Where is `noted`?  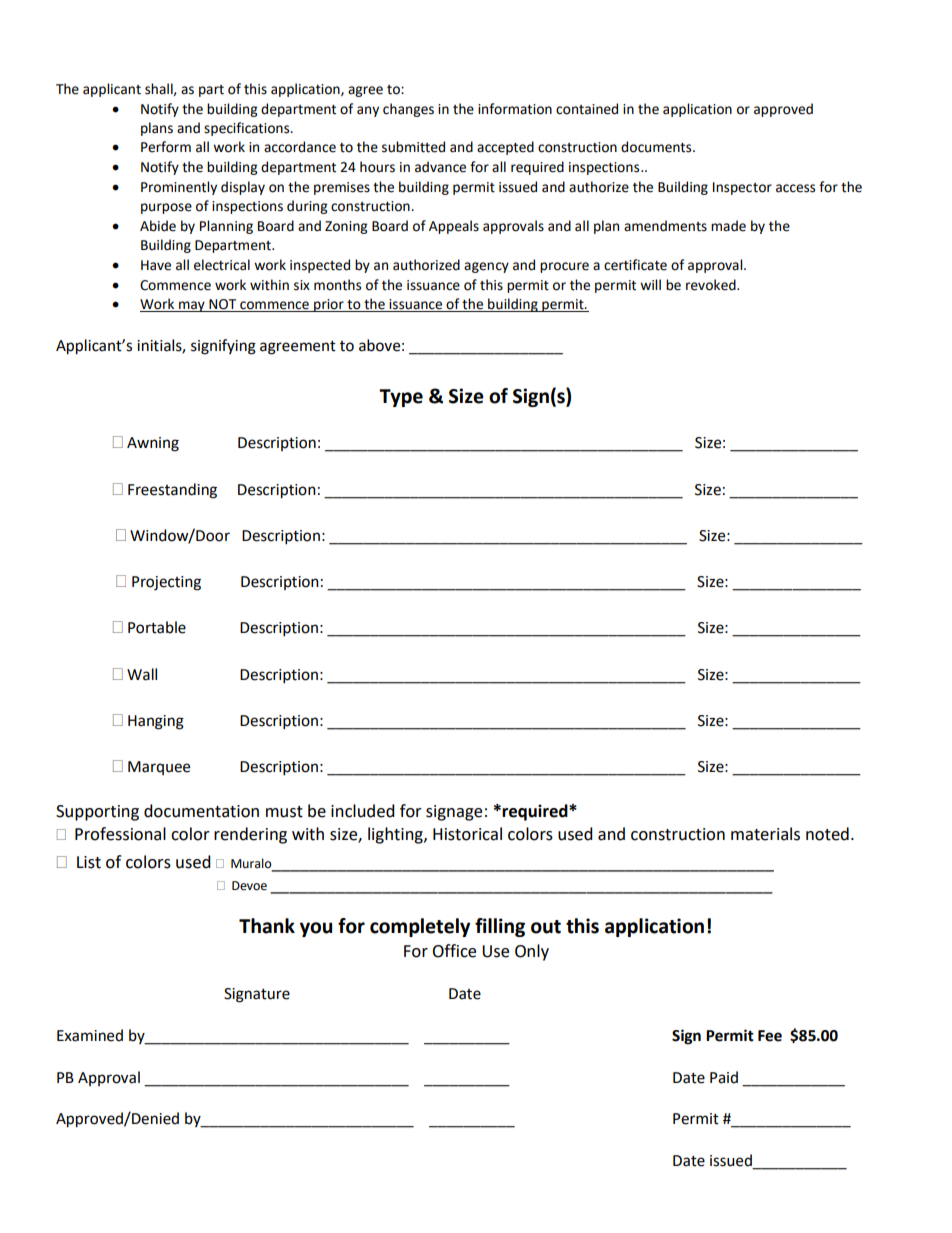 noted is located at coordinates (827, 834).
